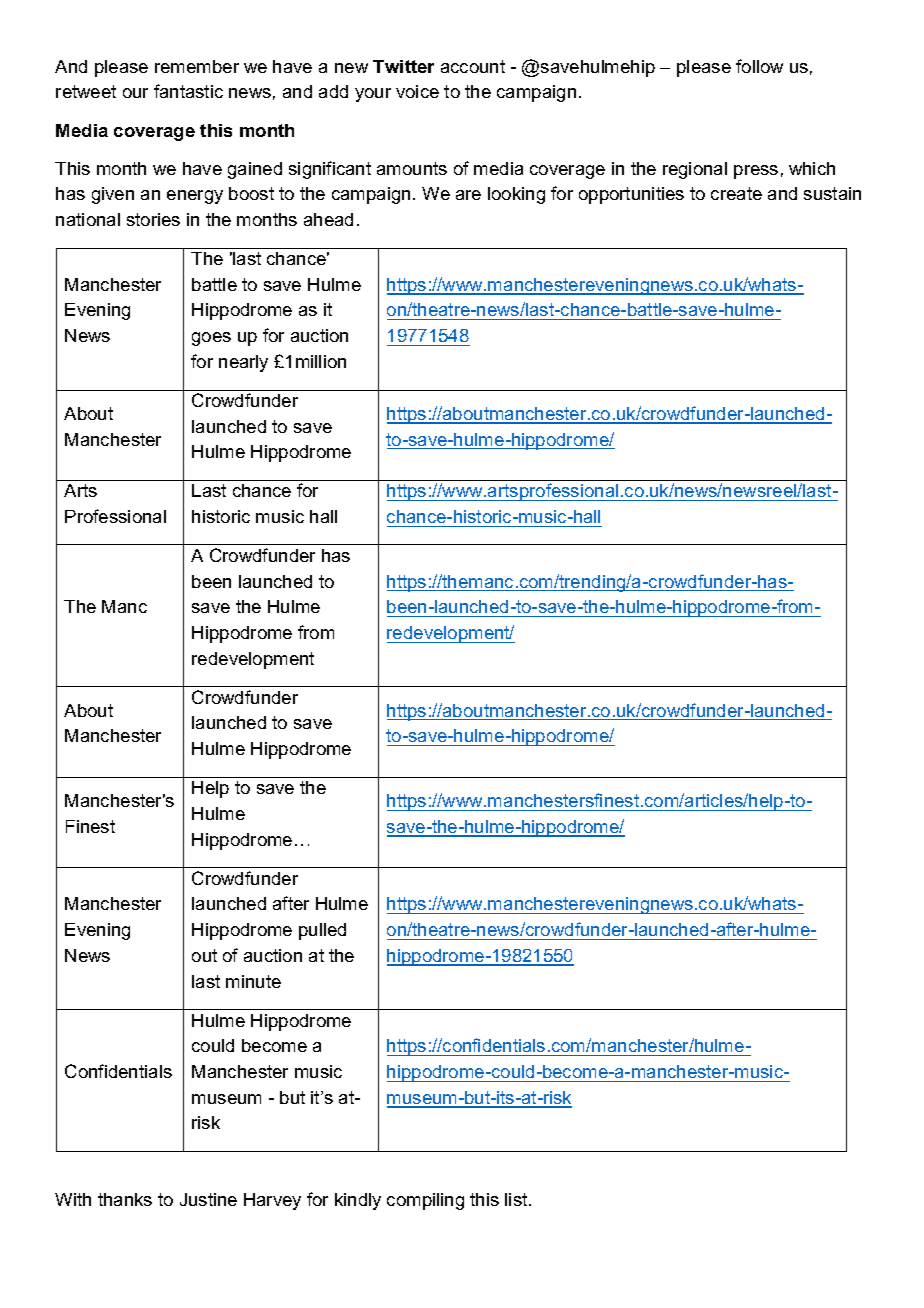 The width and height of the document is (924, 1308). I want to click on create, so click(736, 193).
